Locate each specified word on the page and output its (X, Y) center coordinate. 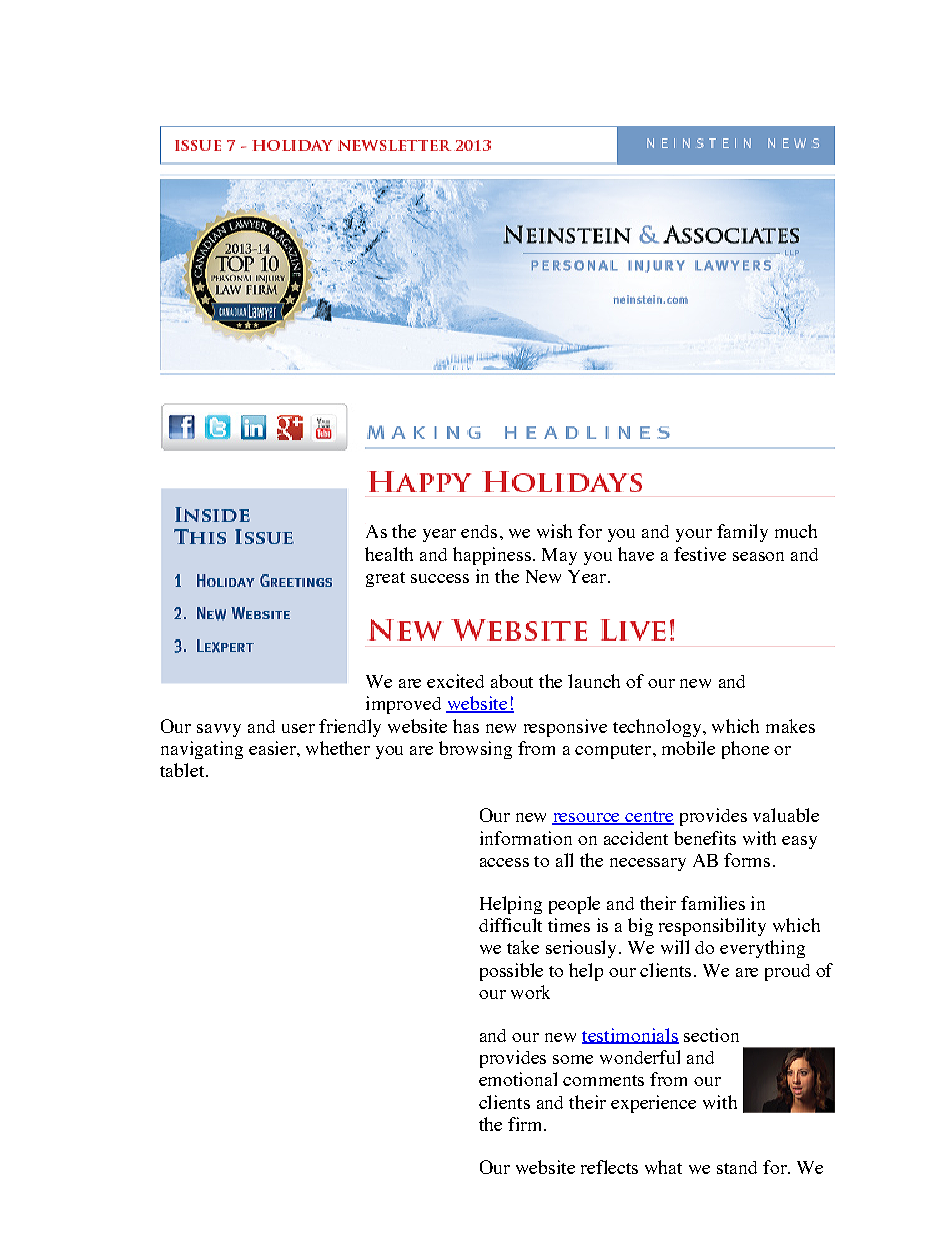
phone (745, 750)
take (523, 947)
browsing (475, 750)
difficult (510, 925)
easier (273, 748)
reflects (609, 1167)
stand (737, 1167)
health (389, 554)
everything (762, 949)
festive (700, 554)
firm (526, 1124)
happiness (492, 556)
